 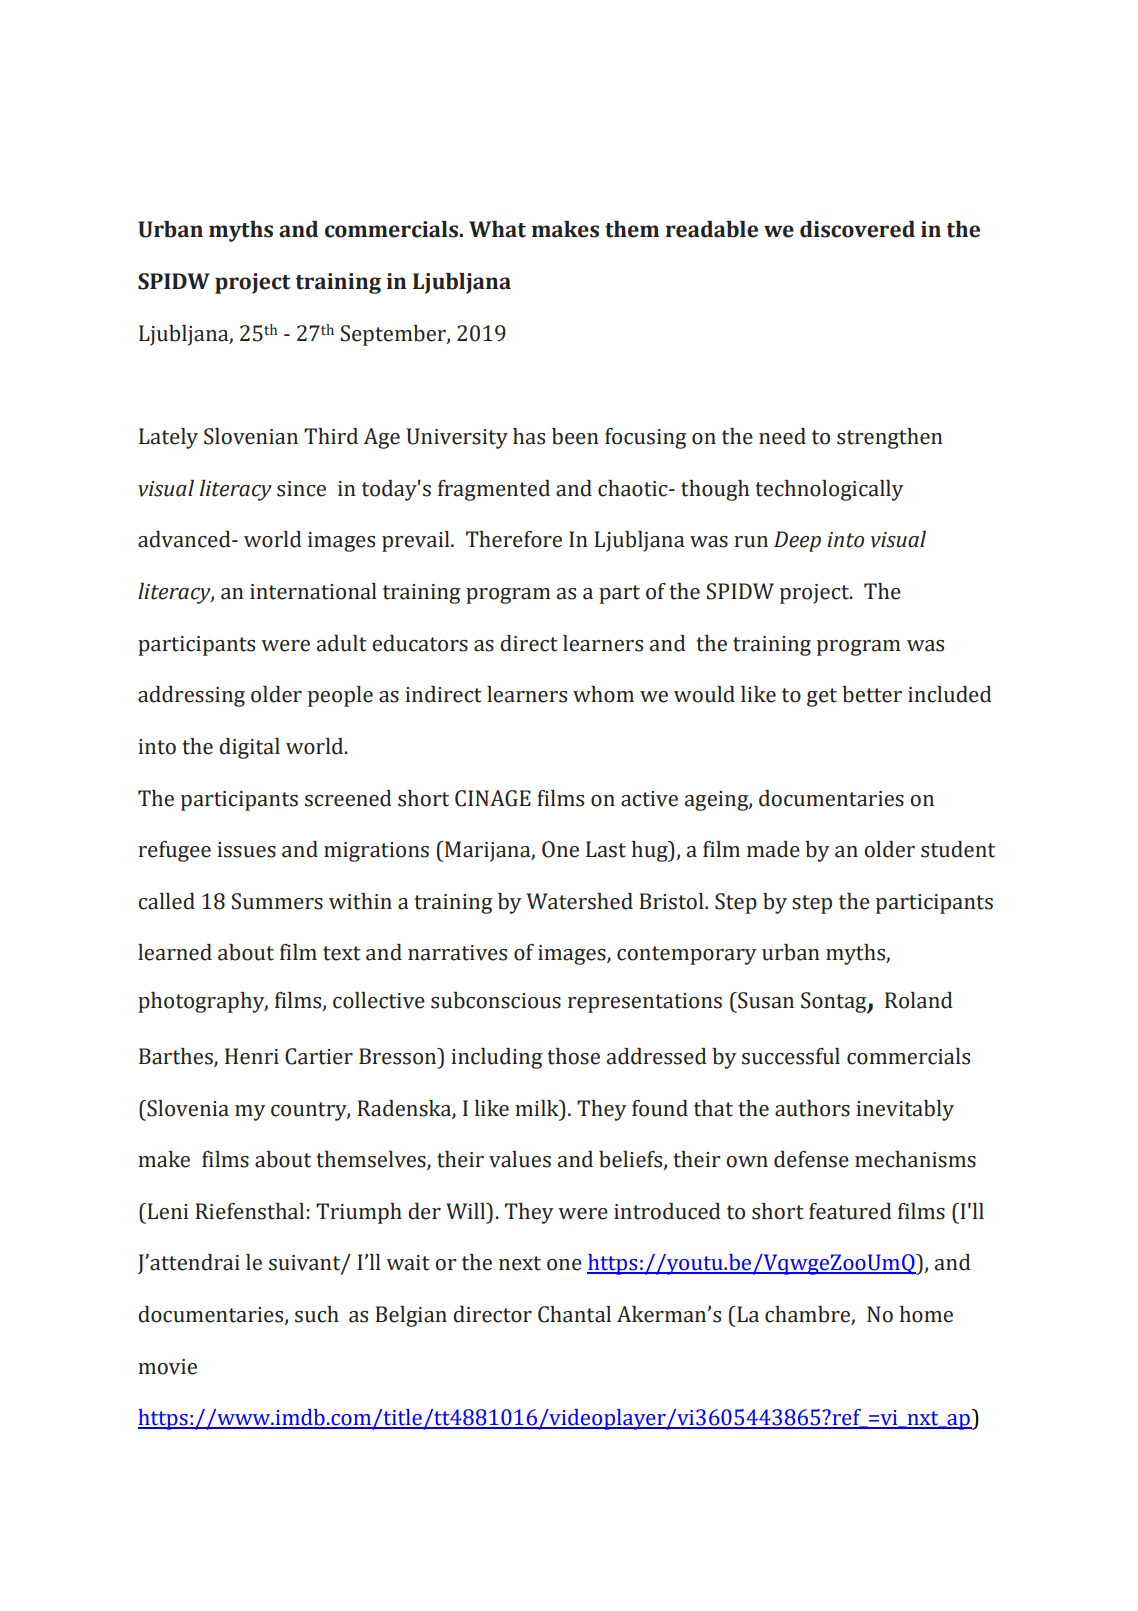 I want to click on Last, so click(x=606, y=849).
